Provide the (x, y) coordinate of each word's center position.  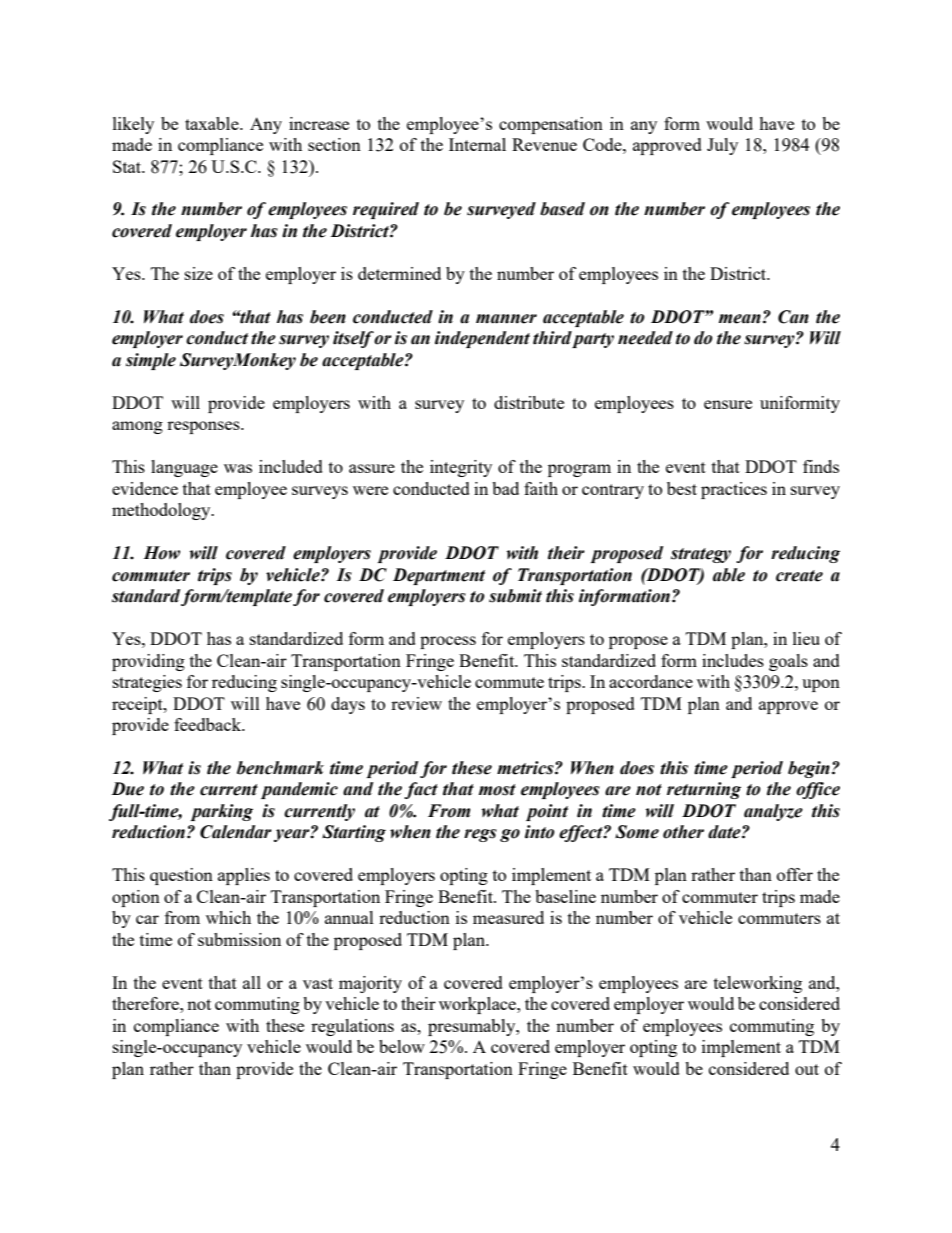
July (722, 146)
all (252, 982)
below (402, 1046)
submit (515, 596)
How (161, 553)
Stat (128, 166)
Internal (477, 144)
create (799, 576)
